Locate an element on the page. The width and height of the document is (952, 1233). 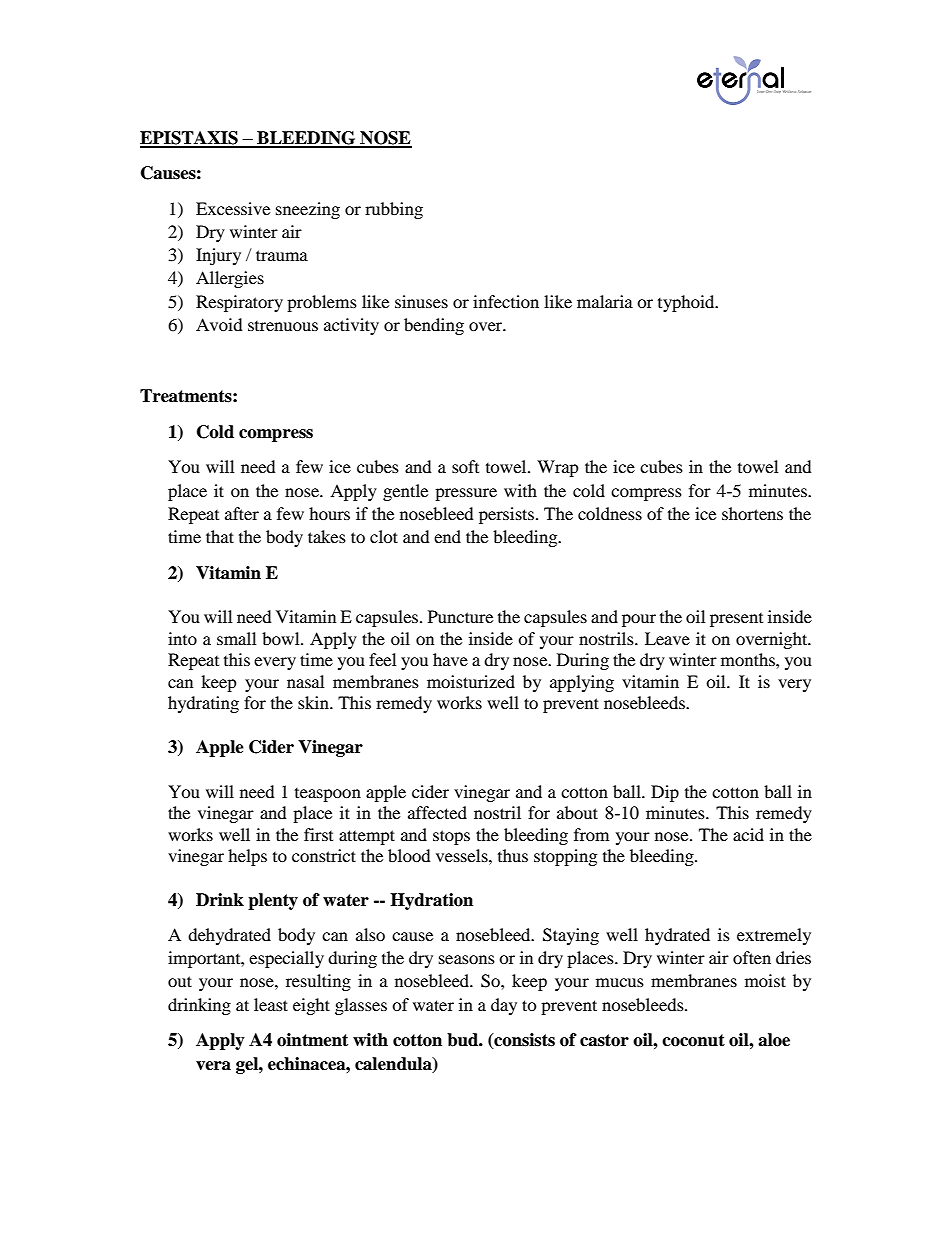
soft is located at coordinates (465, 466).
